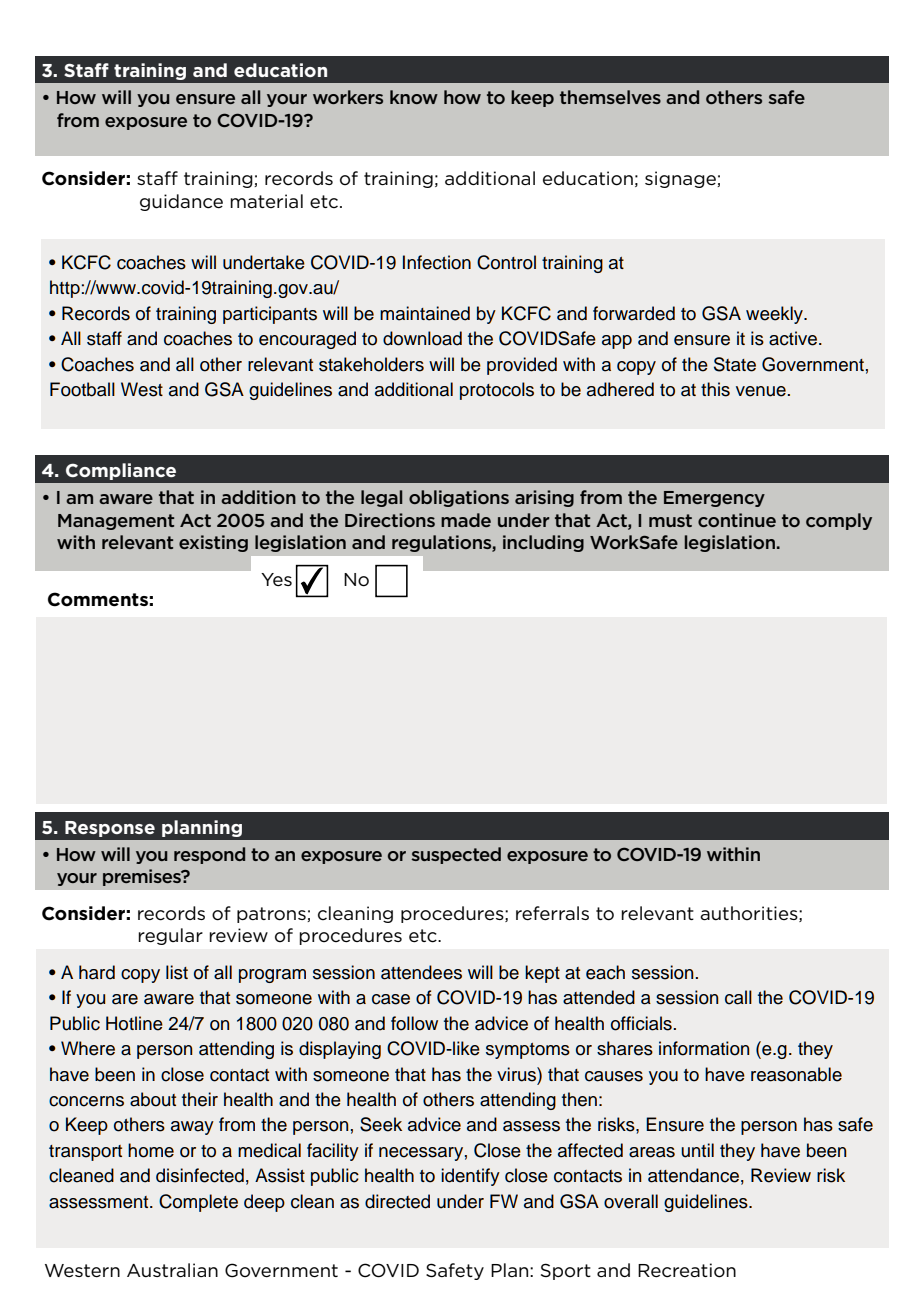 Image resolution: width=924 pixels, height=1308 pixels. I want to click on Australian, so click(172, 1270).
